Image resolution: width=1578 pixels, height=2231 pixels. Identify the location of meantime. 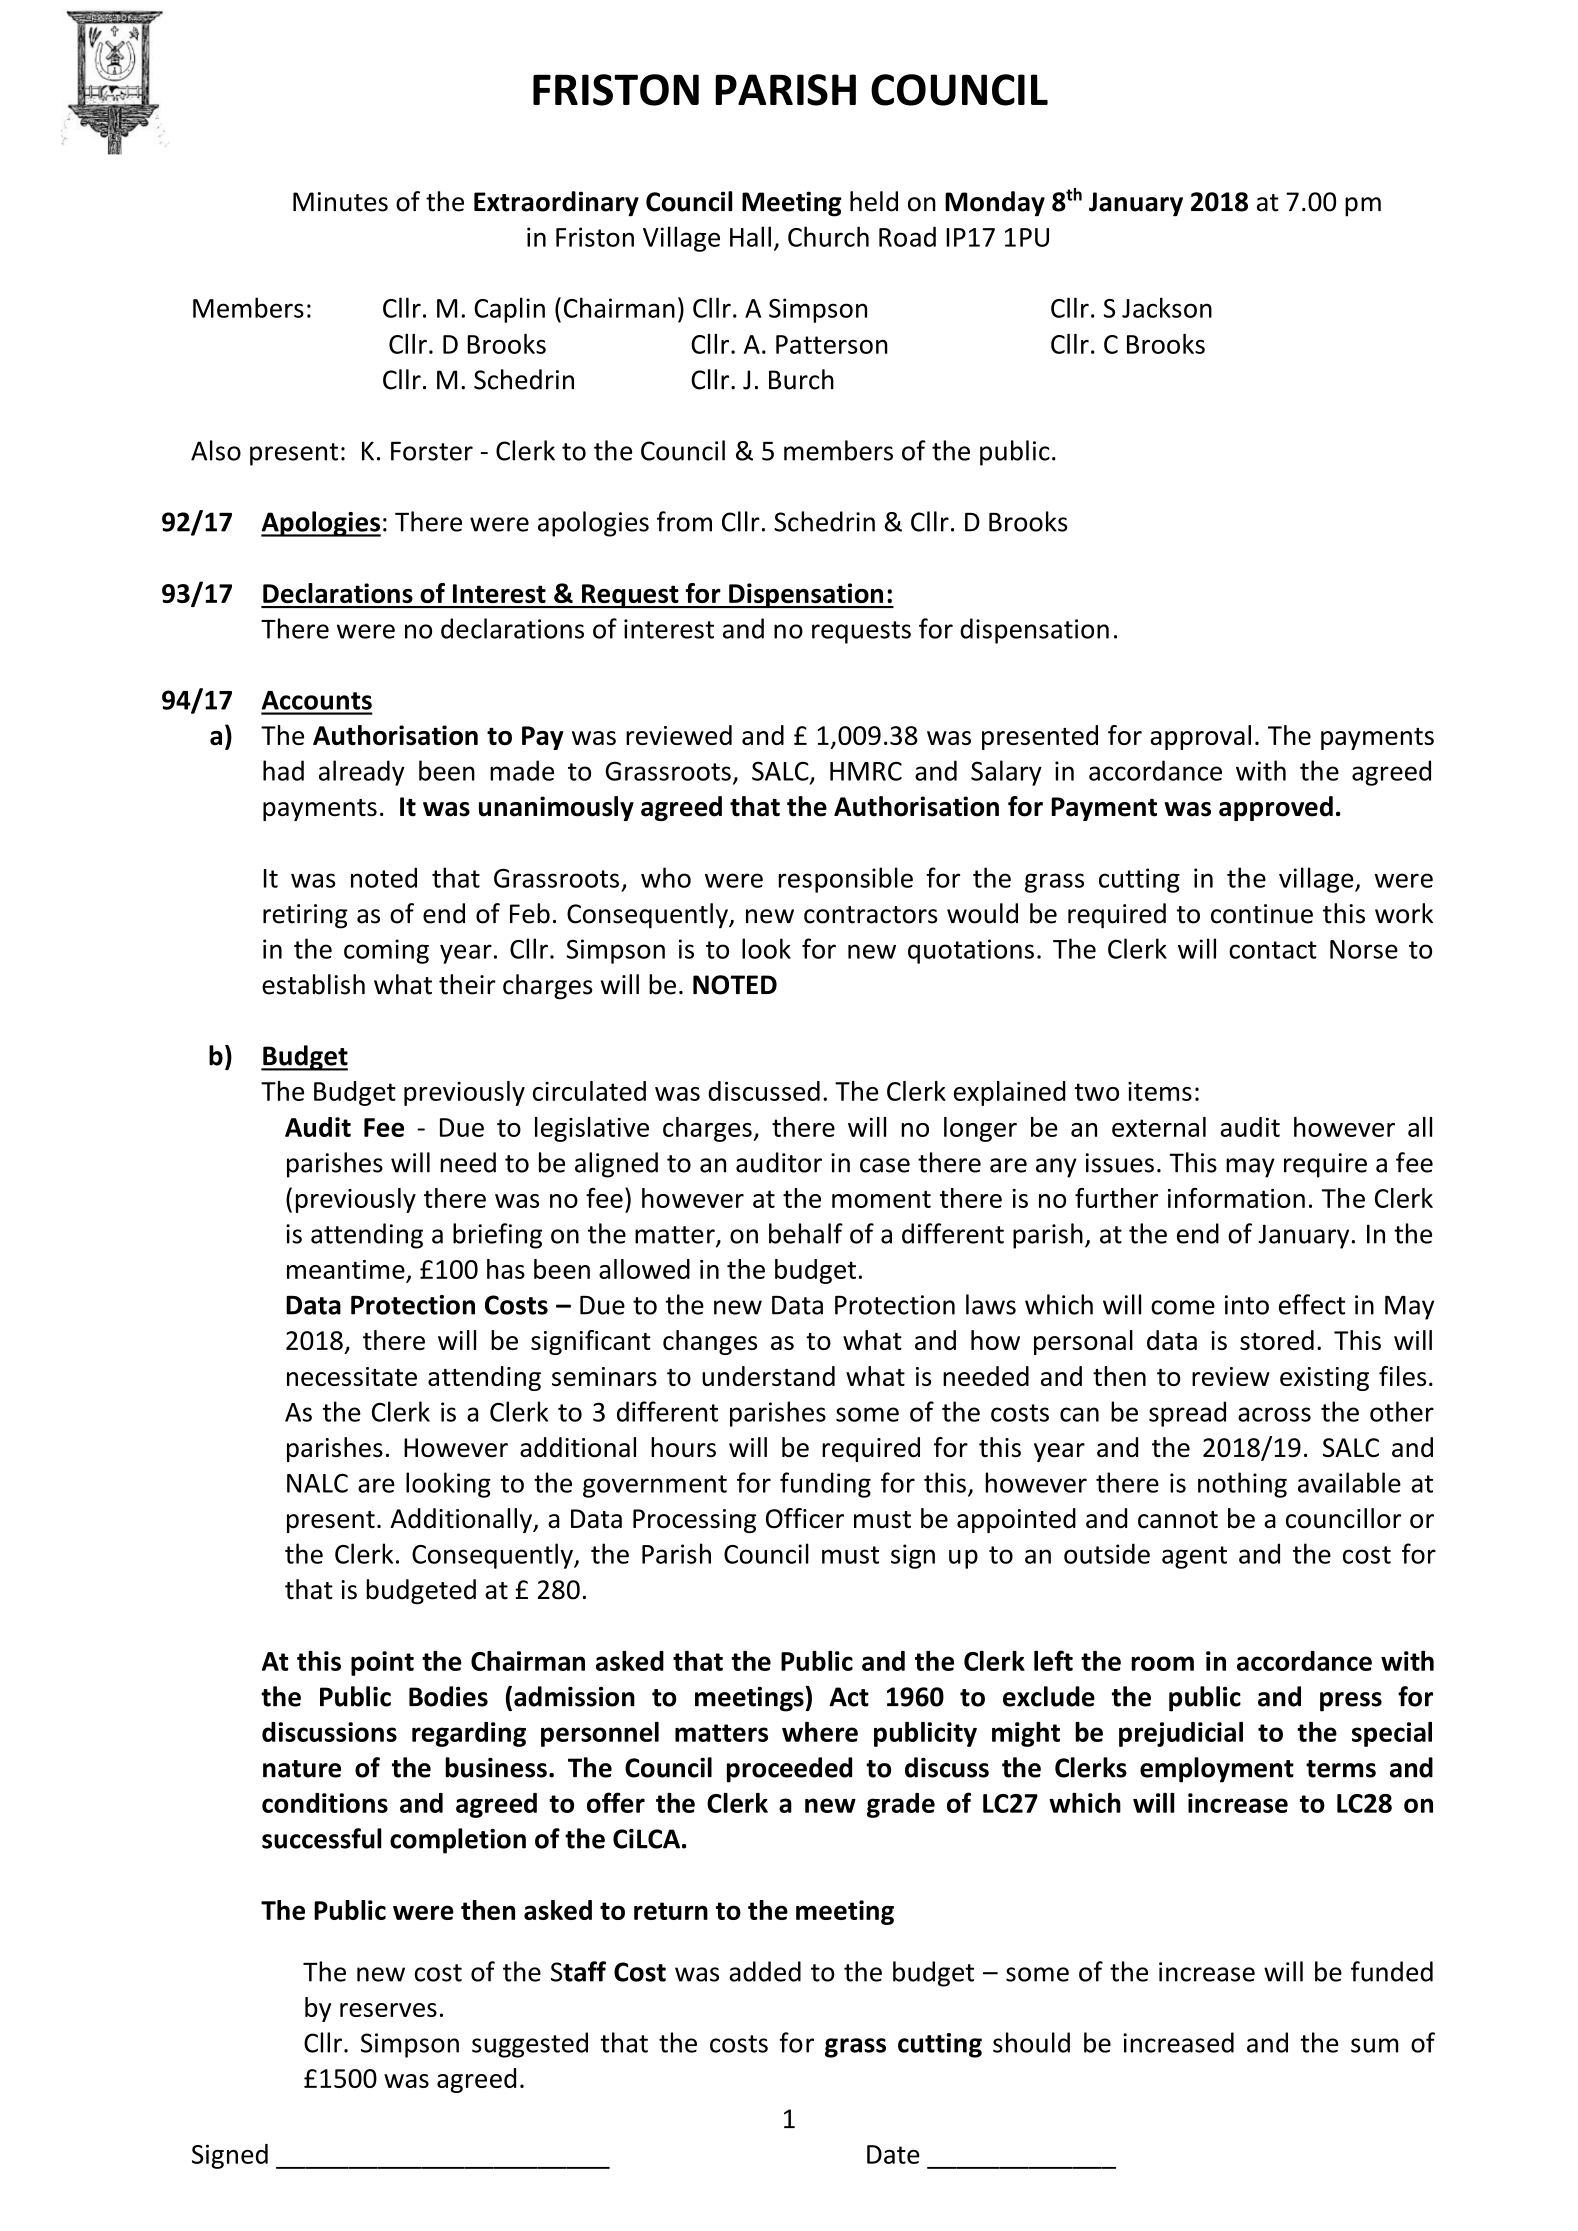
(346, 1269).
